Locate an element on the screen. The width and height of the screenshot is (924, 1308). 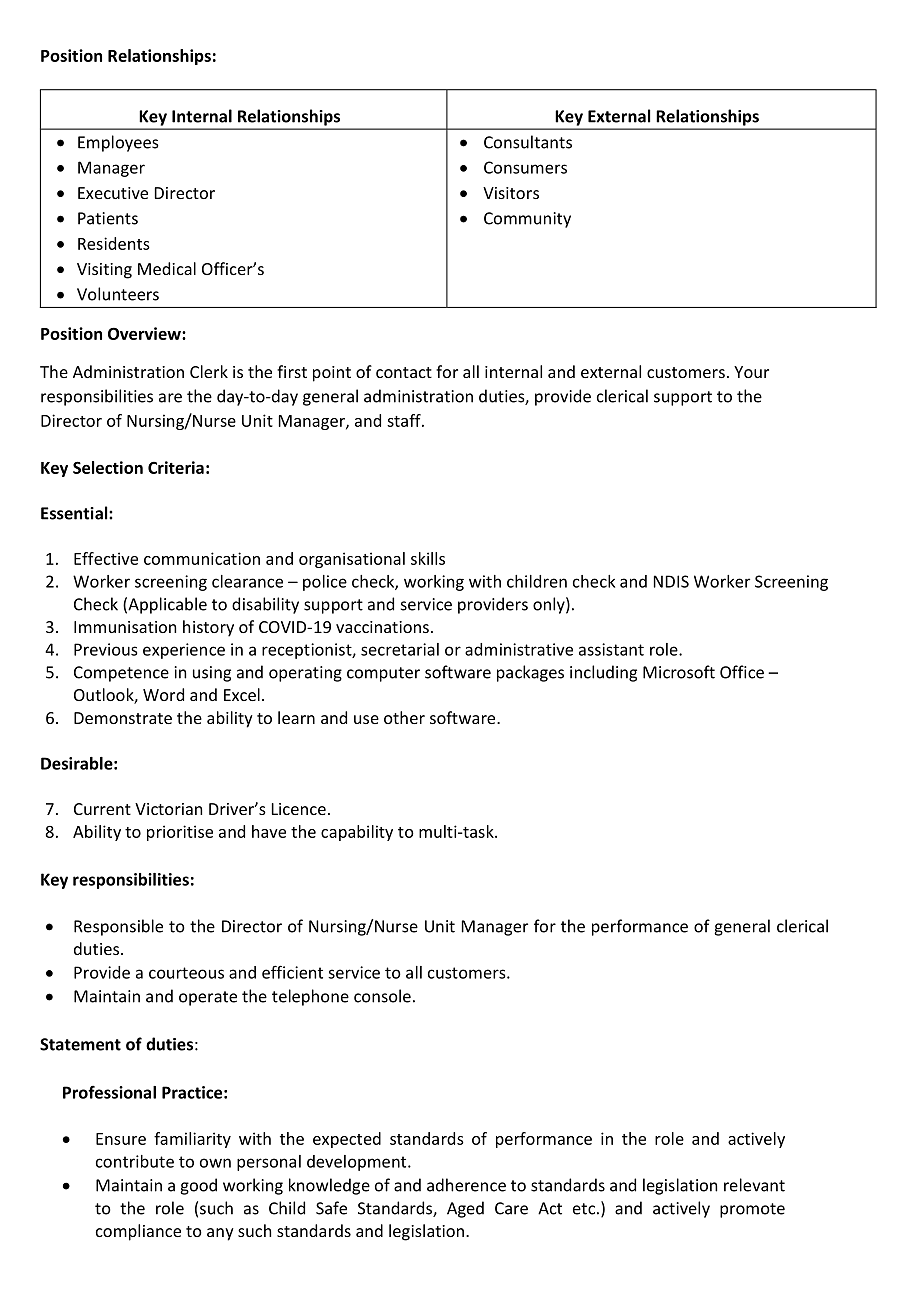
Microsoft is located at coordinates (679, 672).
